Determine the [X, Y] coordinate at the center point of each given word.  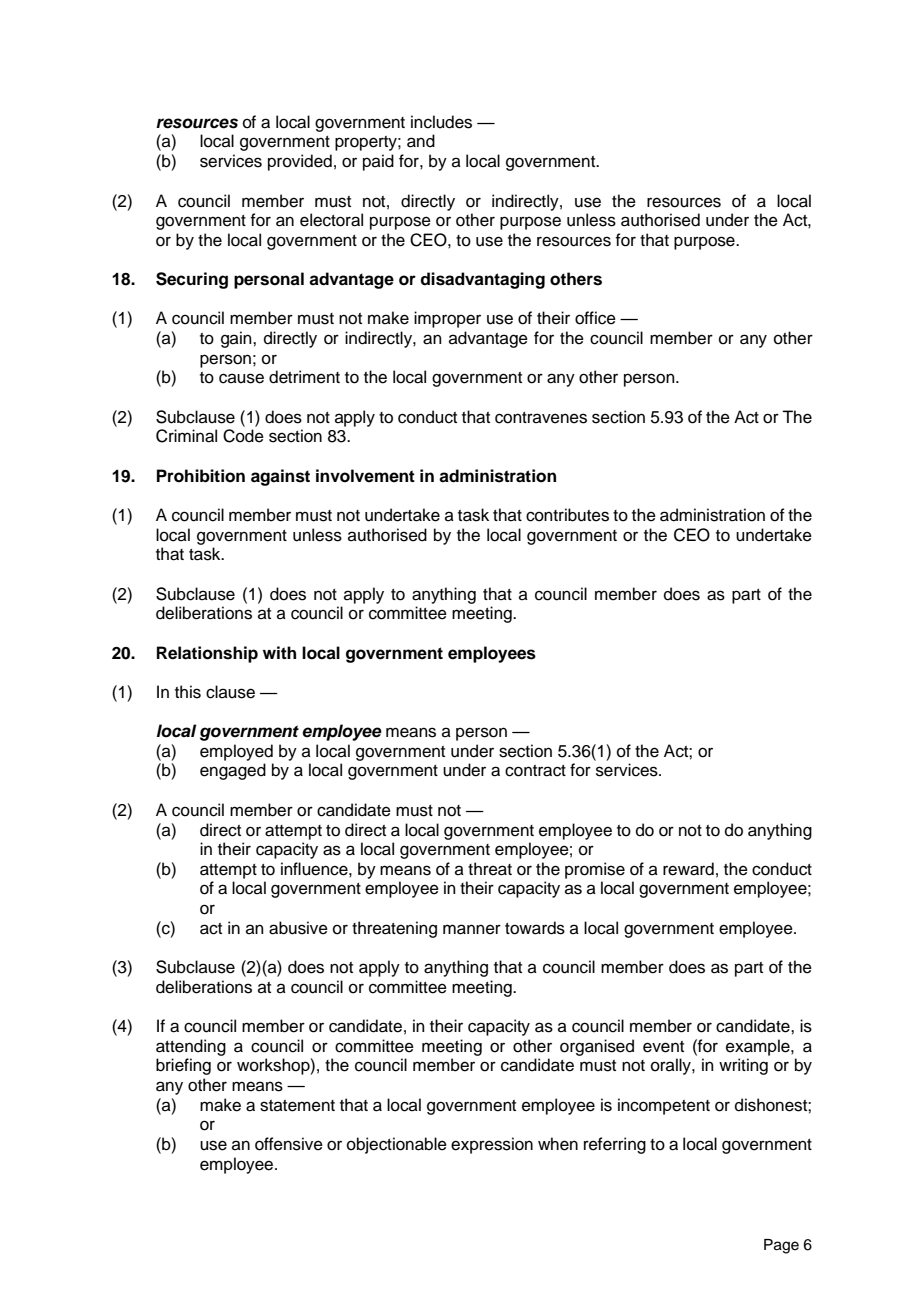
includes [441, 122]
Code [243, 436]
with [279, 652]
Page [781, 1246]
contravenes [541, 418]
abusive [298, 928]
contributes [567, 515]
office [595, 318]
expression [492, 1145]
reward [688, 869]
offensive [289, 1144]
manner [472, 929]
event [663, 1047]
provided [300, 162]
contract [535, 771]
